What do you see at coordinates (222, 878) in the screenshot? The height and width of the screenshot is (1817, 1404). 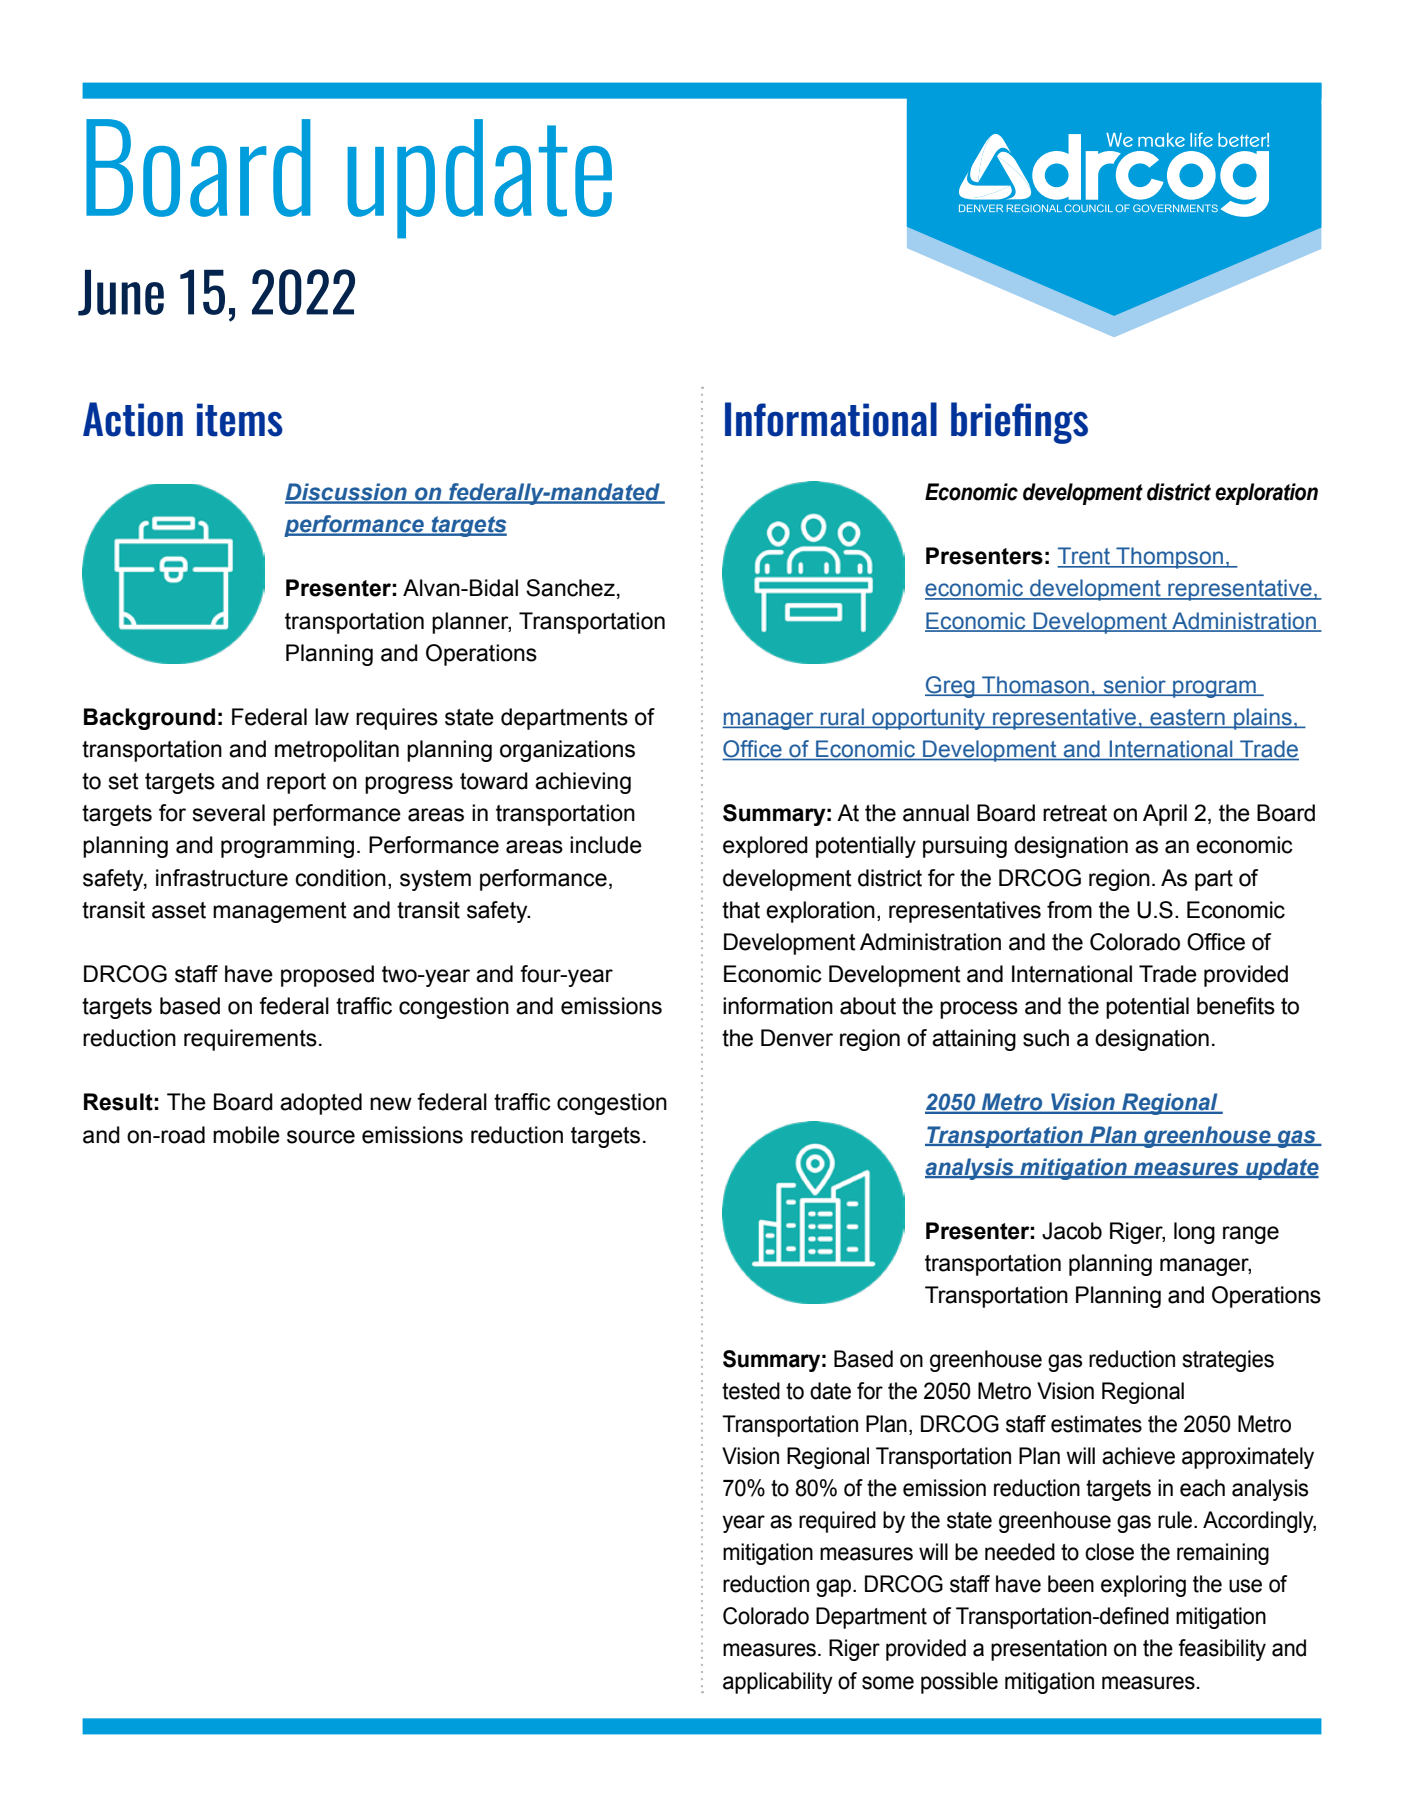 I see `infrastructure` at bounding box center [222, 878].
